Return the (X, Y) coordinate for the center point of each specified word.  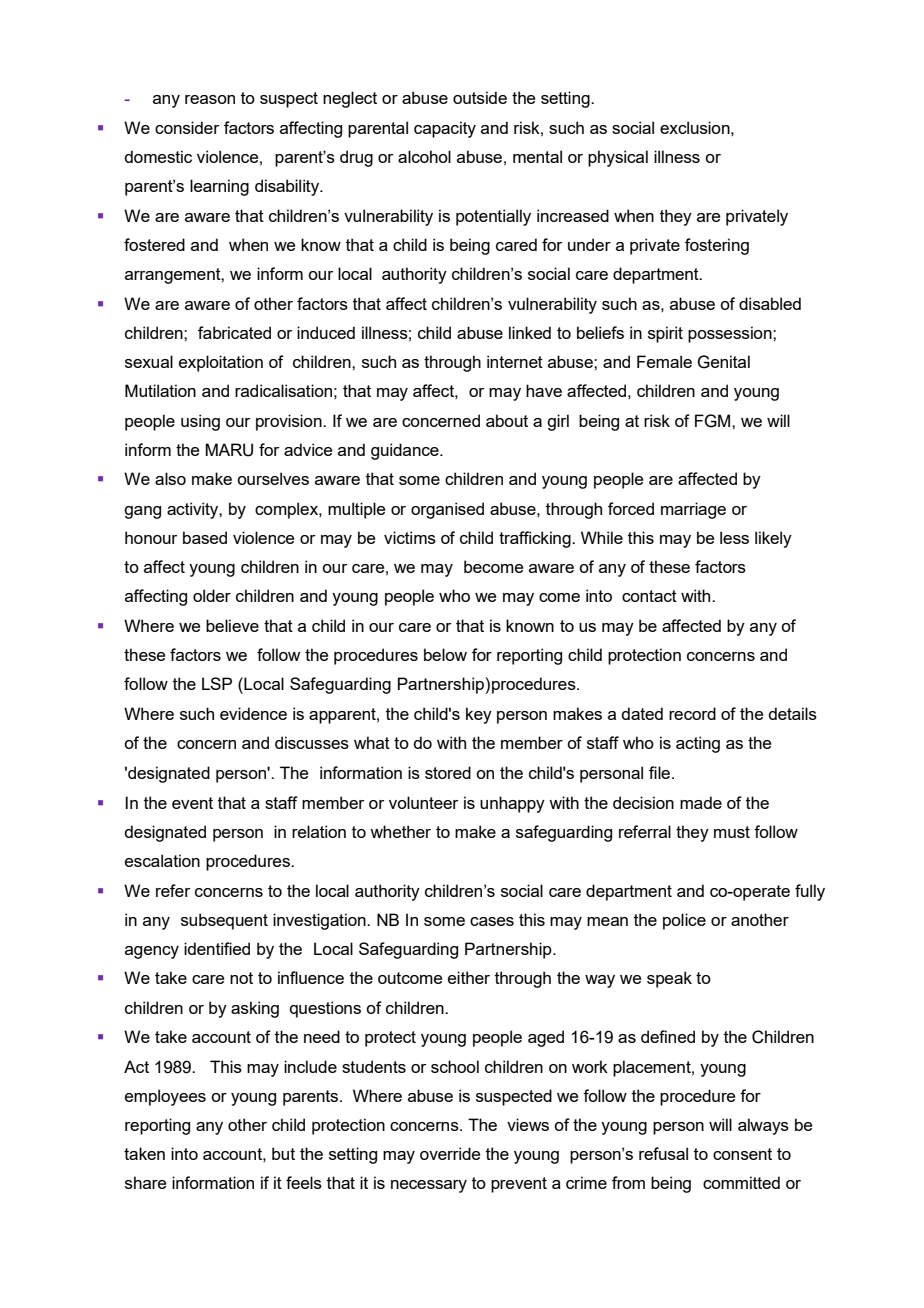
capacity (445, 129)
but (283, 1153)
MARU (229, 450)
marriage (693, 510)
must (732, 832)
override (450, 1153)
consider (187, 127)
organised (447, 510)
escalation (162, 860)
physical (618, 158)
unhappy (512, 804)
